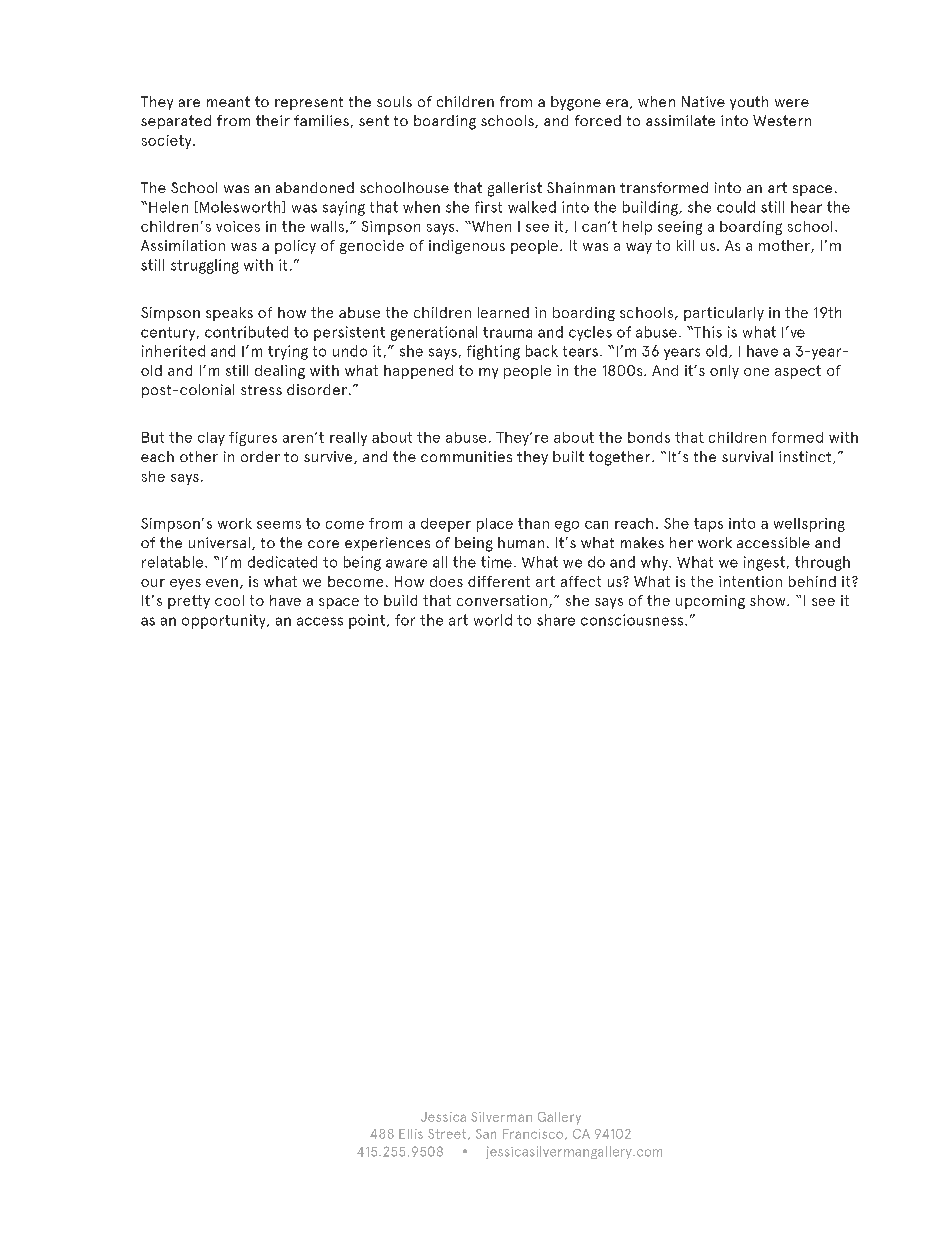  What do you see at coordinates (448, 1134) in the image?
I see `Street` at bounding box center [448, 1134].
